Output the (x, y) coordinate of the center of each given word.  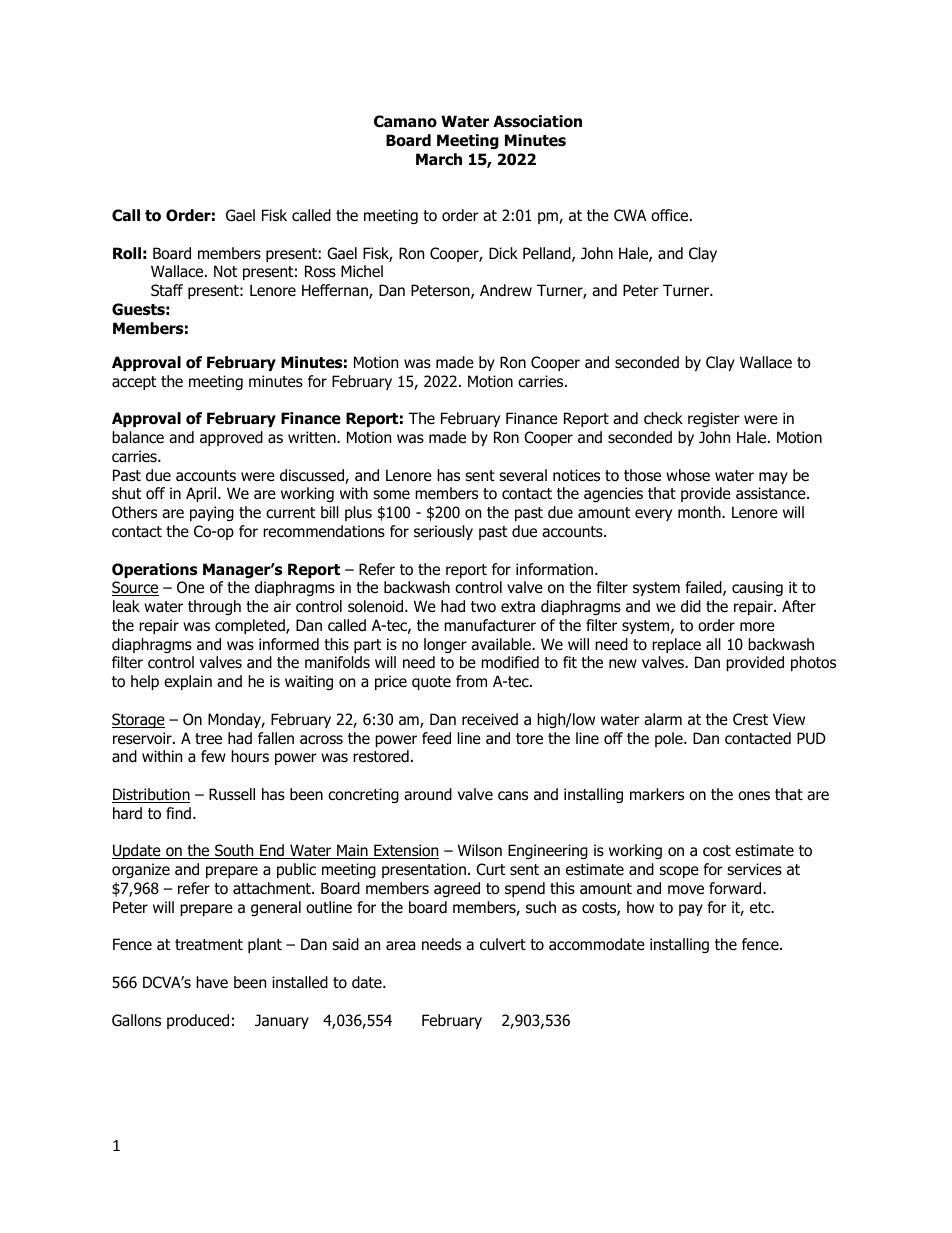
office (671, 215)
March (439, 159)
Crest (750, 719)
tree (208, 738)
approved (231, 438)
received (490, 719)
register (714, 419)
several (523, 475)
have (212, 982)
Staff (167, 290)
